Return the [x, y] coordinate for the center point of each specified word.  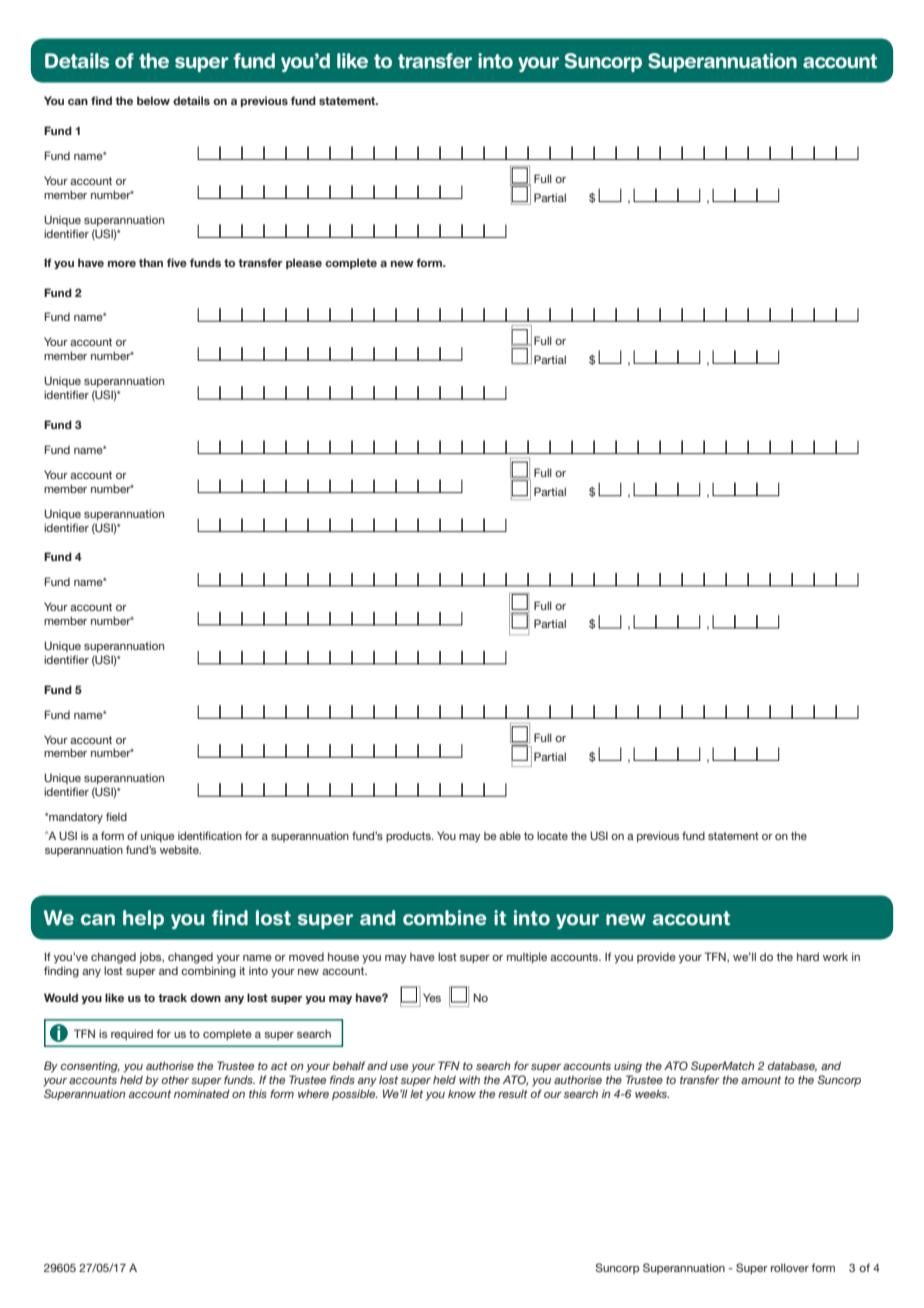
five [177, 262]
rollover [790, 1267]
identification [210, 835]
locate [552, 835]
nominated [202, 1093]
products [409, 837]
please [304, 263]
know [462, 1093]
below [153, 100]
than [151, 262]
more [122, 264]
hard [808, 956]
